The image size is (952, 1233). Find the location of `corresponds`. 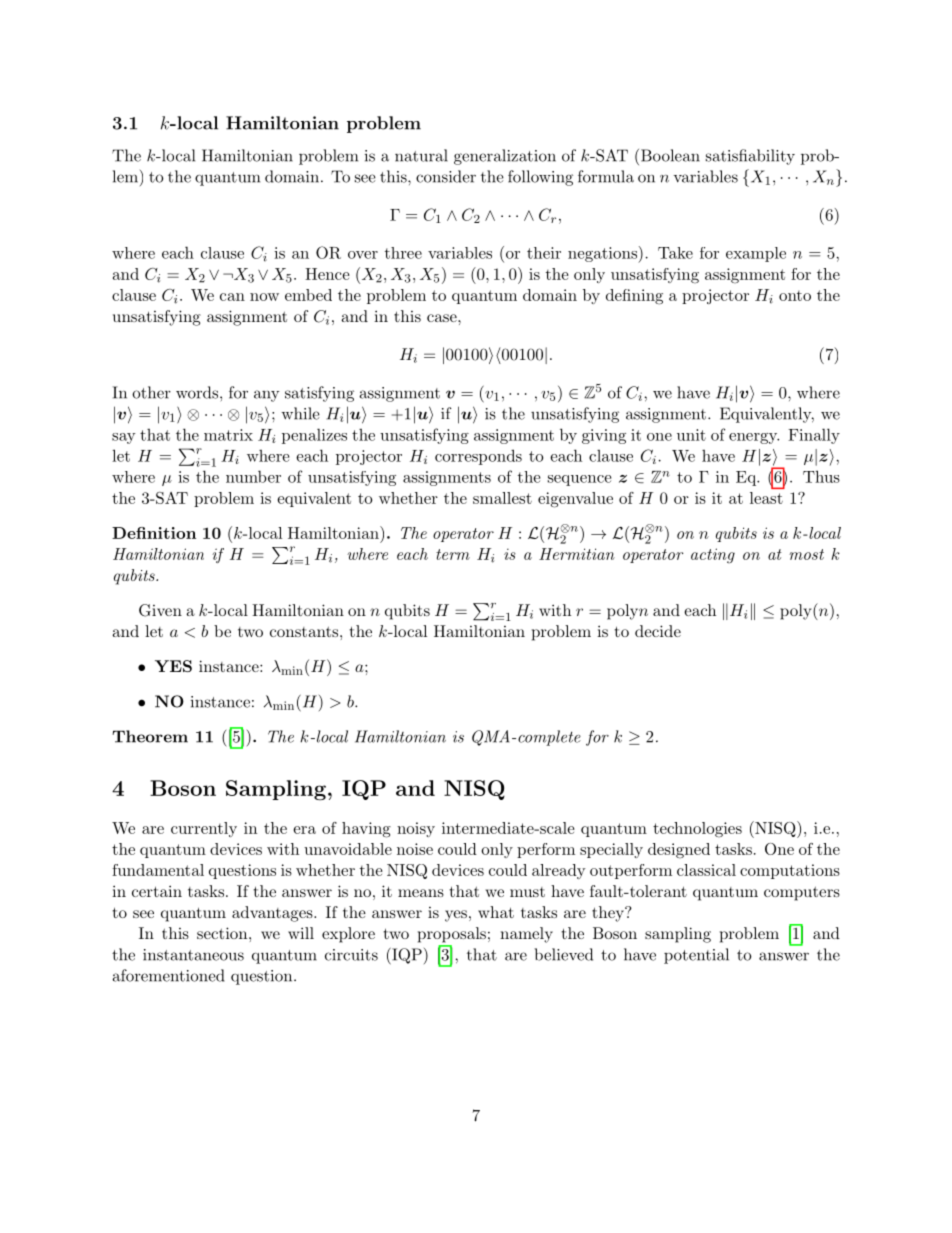

corresponds is located at coordinates (478, 457).
